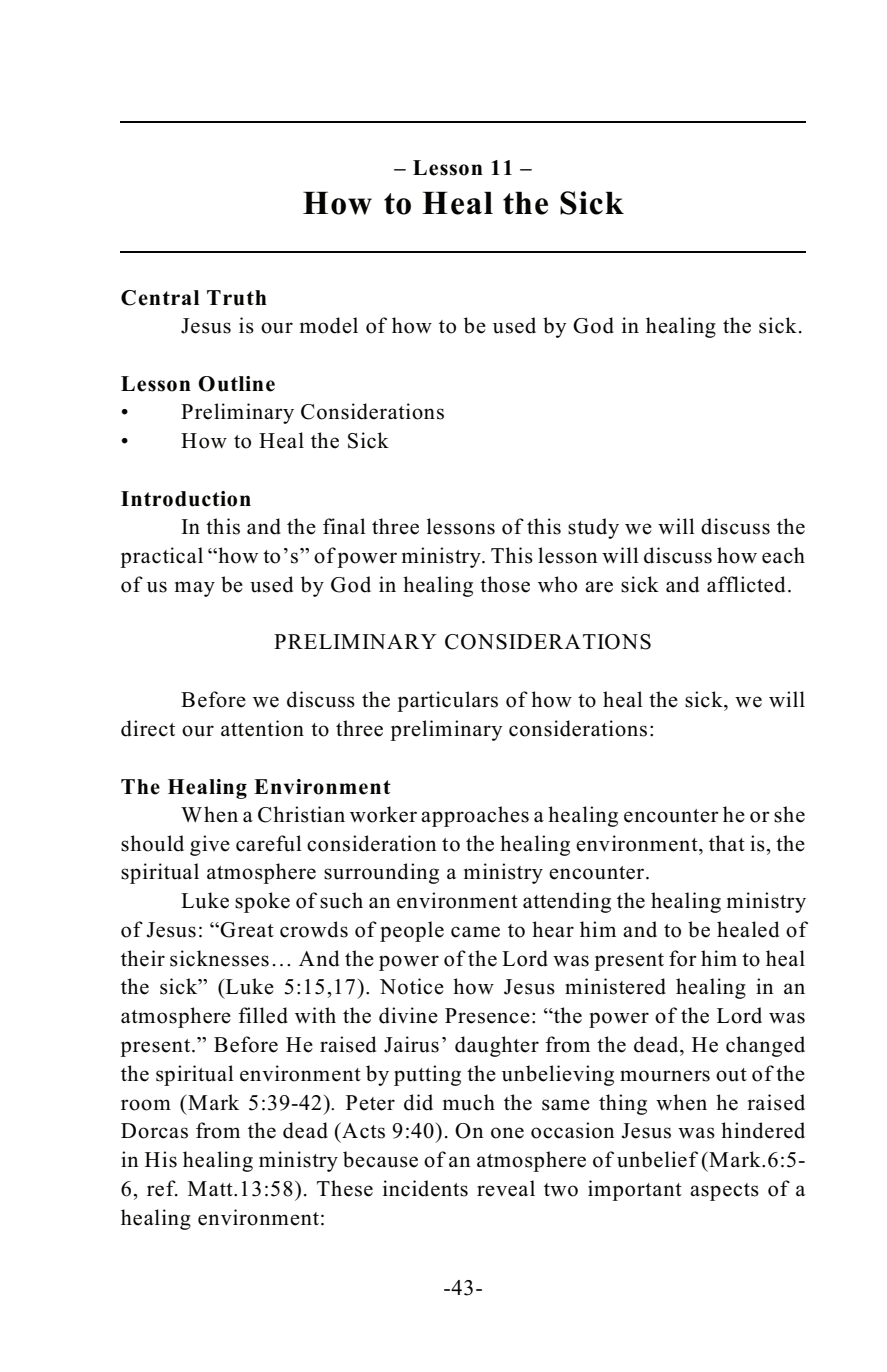 This page has width=887, height=1372. What do you see at coordinates (505, 584) in the page?
I see `those` at bounding box center [505, 584].
